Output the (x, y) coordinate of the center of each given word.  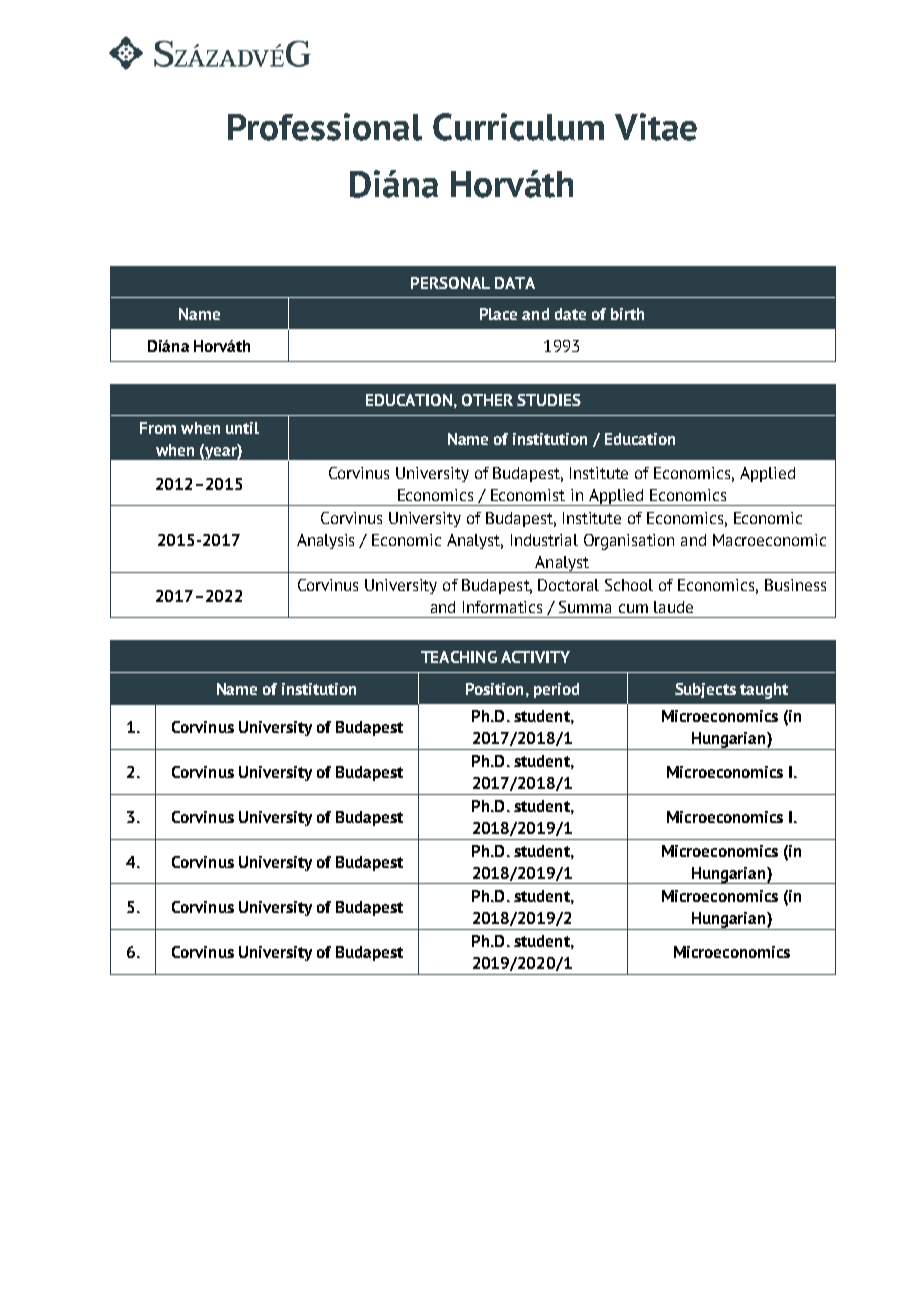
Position (494, 689)
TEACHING (459, 657)
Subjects (705, 690)
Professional (325, 127)
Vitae (656, 127)
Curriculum (518, 127)
